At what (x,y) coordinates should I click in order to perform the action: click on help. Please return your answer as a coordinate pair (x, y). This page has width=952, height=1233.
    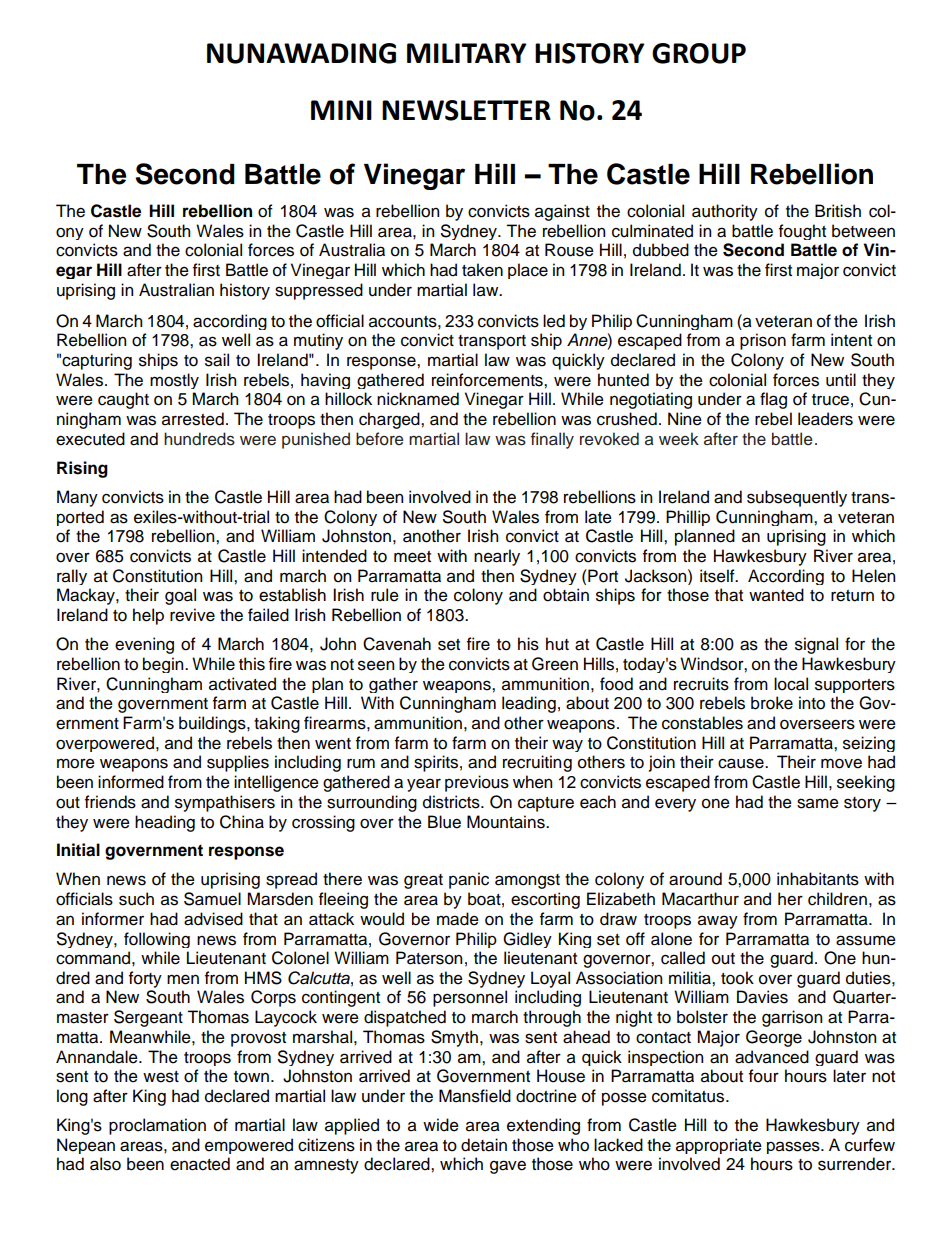
    Looking at the image, I should click on (148, 616).
